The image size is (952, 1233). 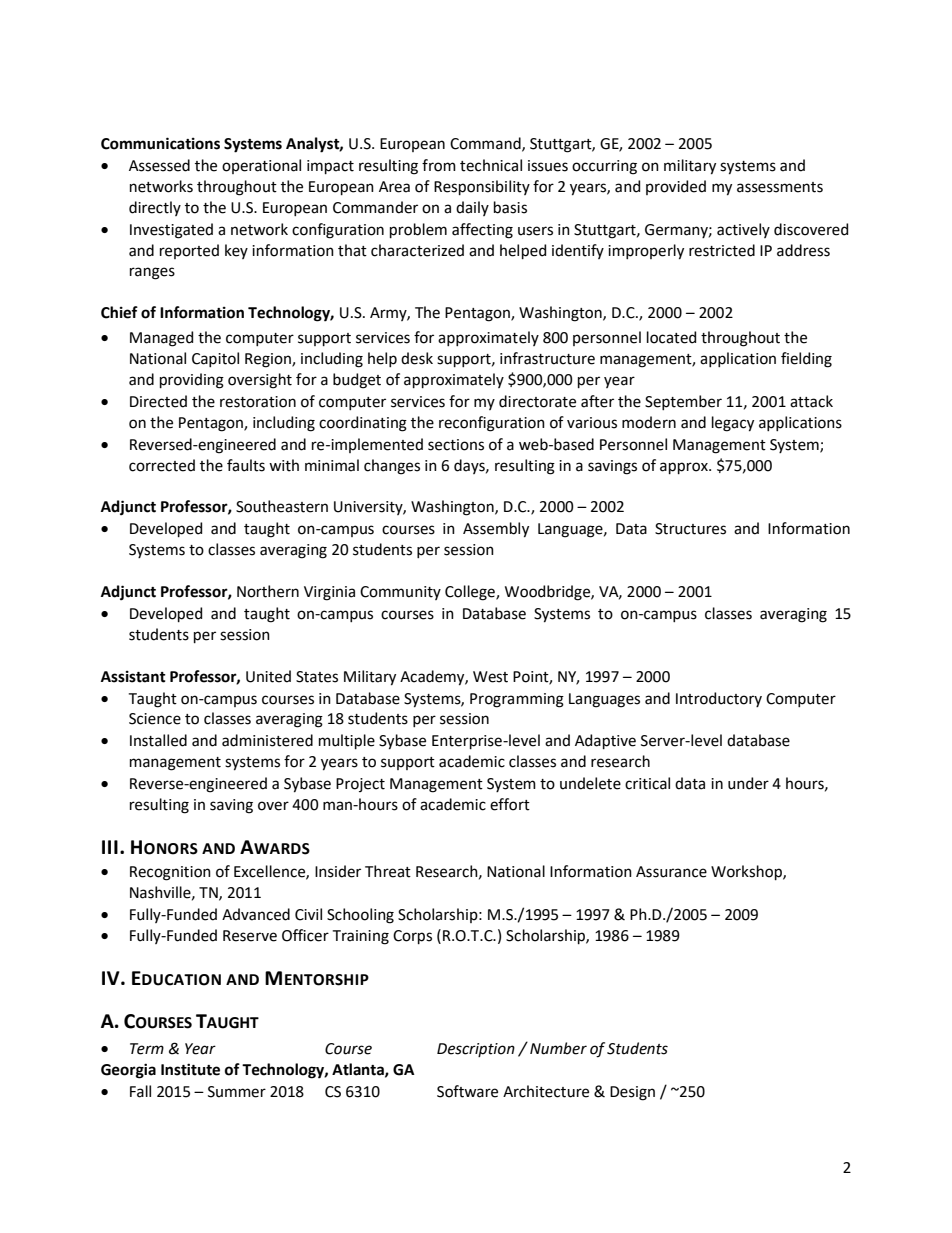 I want to click on from, so click(x=439, y=165).
